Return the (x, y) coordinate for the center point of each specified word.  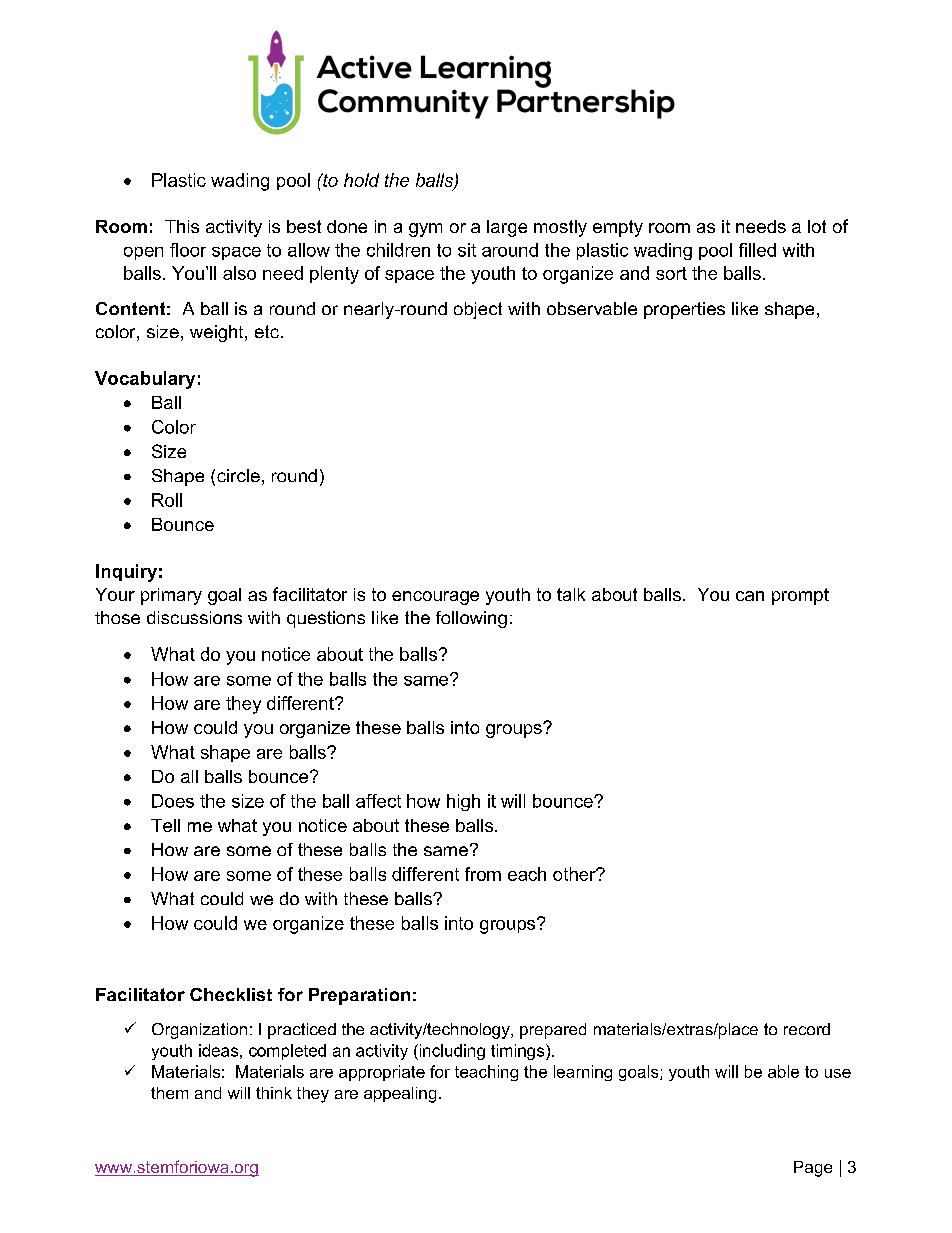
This (182, 226)
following (471, 619)
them (169, 1093)
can (750, 596)
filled (757, 250)
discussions (194, 617)
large (507, 228)
